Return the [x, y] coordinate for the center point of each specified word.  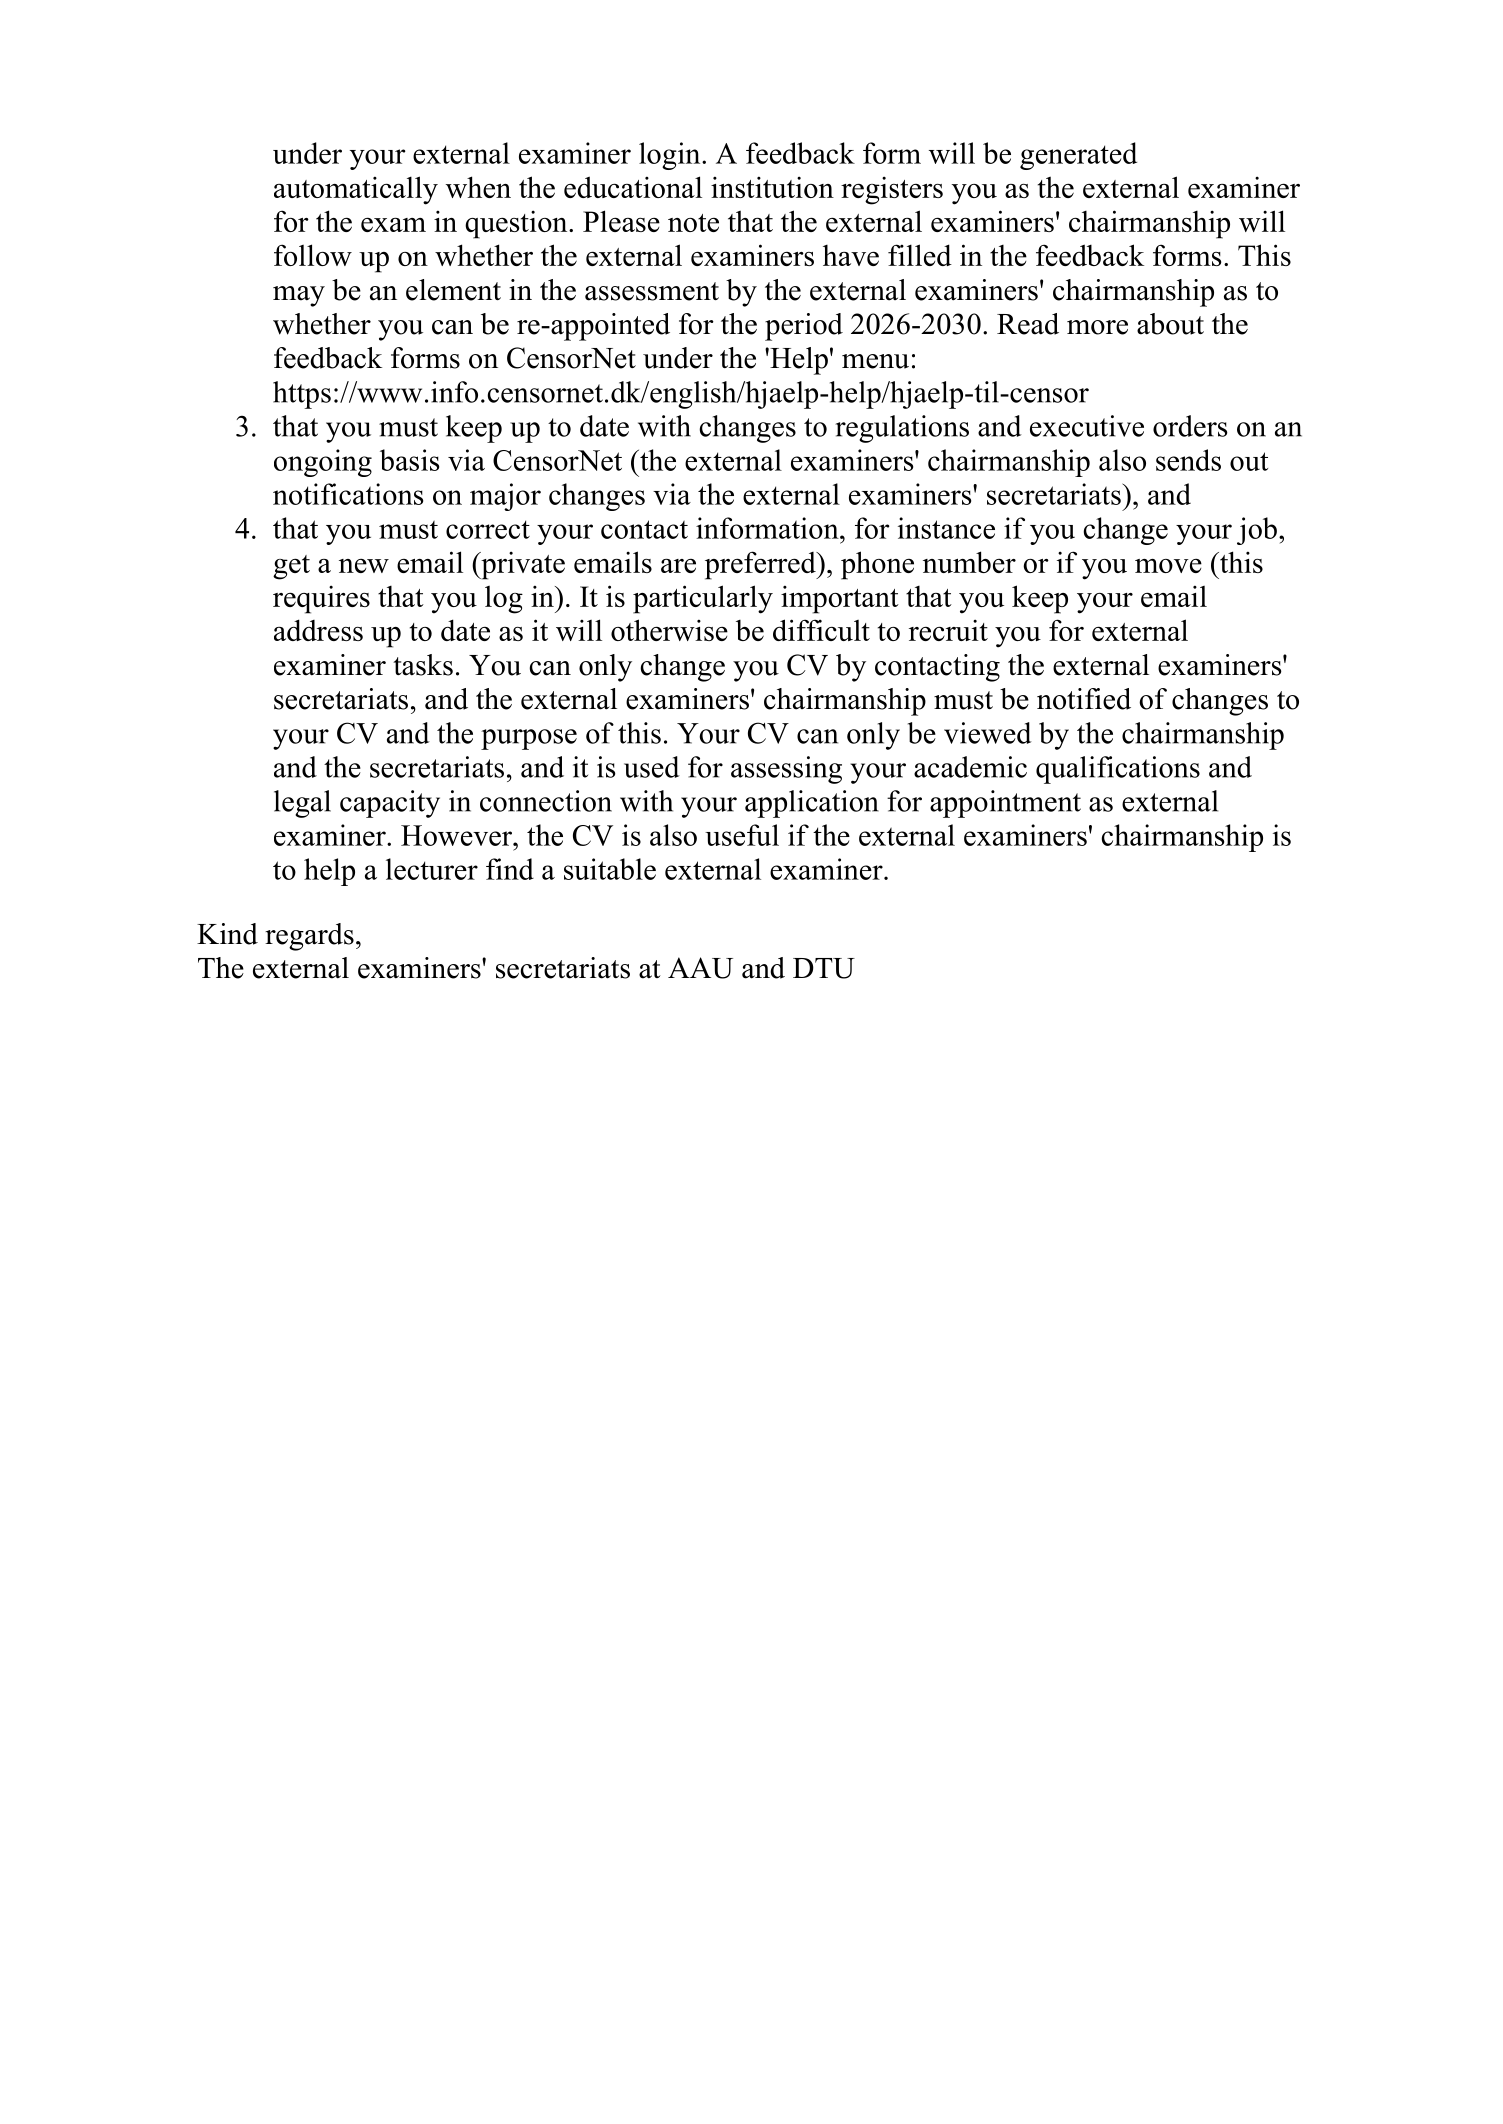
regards [309, 937]
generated [1078, 156]
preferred [761, 565]
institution [772, 187]
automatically [356, 190]
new [364, 566]
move [1168, 566]
